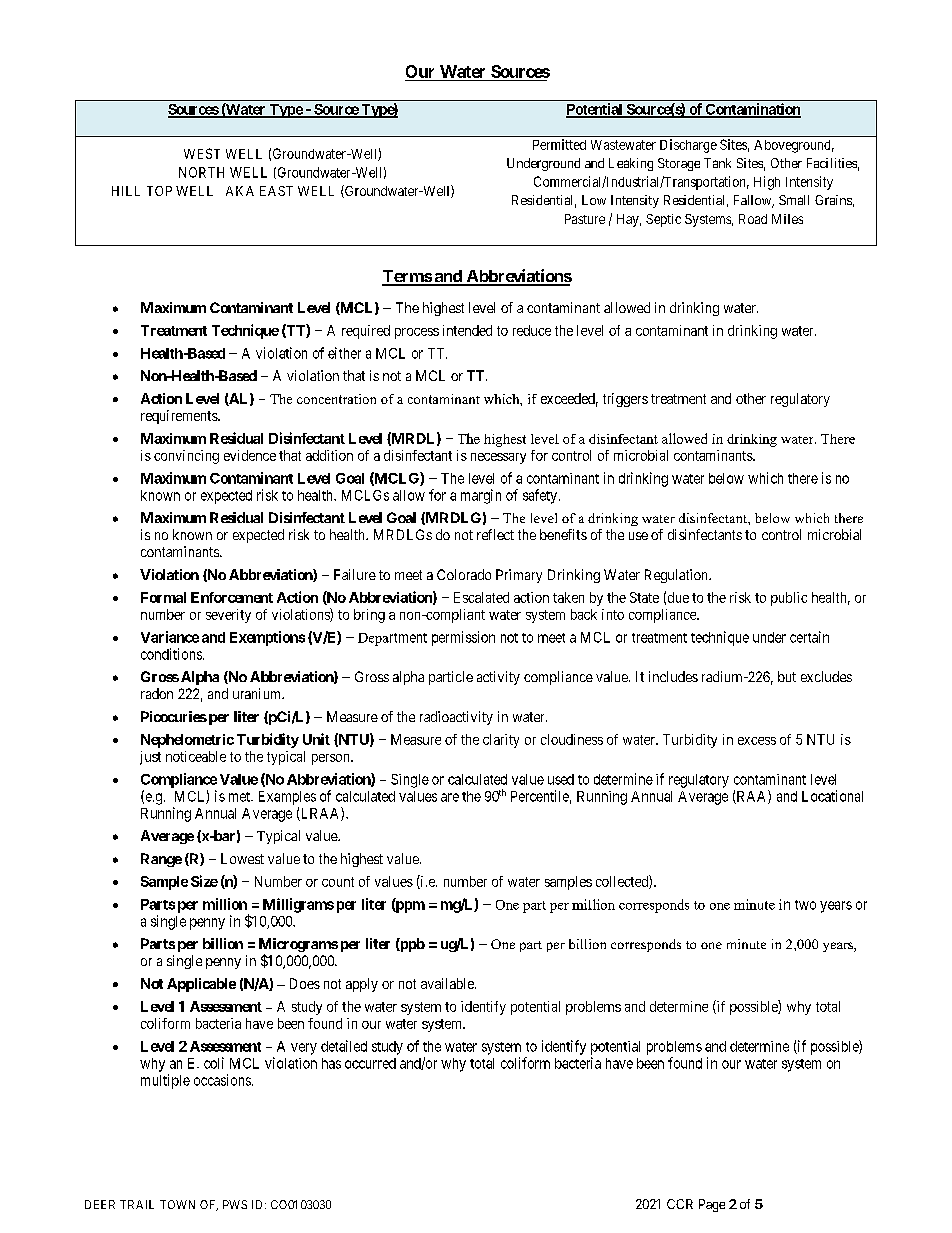  Describe the element at coordinates (625, 400) in the document. I see `triggers` at that location.
